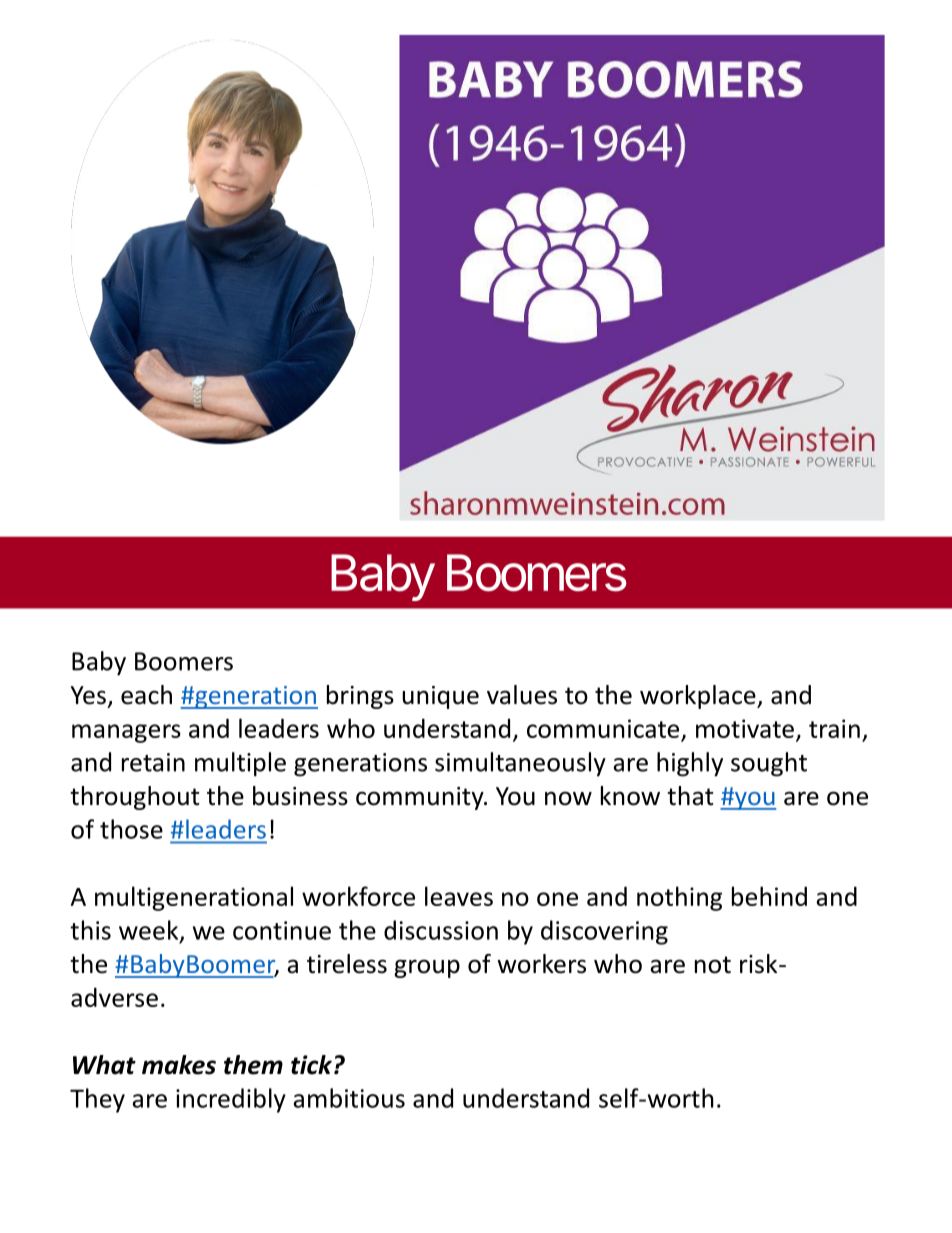 The width and height of the document is (952, 1233). I want to click on unique, so click(440, 697).
